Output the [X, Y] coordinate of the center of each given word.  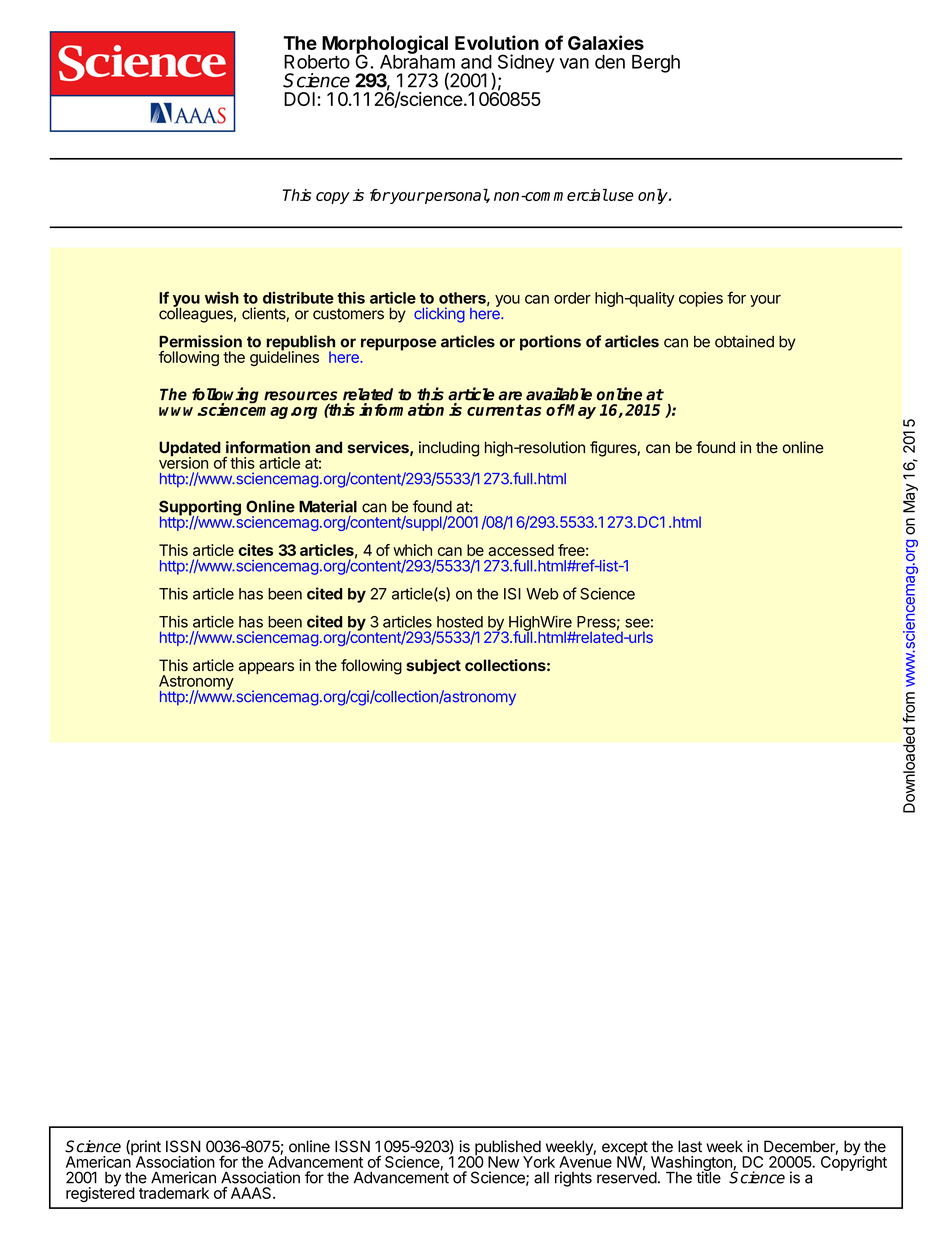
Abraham [417, 61]
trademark [174, 1193]
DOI [299, 99]
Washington [692, 1164]
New [503, 1162]
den [610, 62]
